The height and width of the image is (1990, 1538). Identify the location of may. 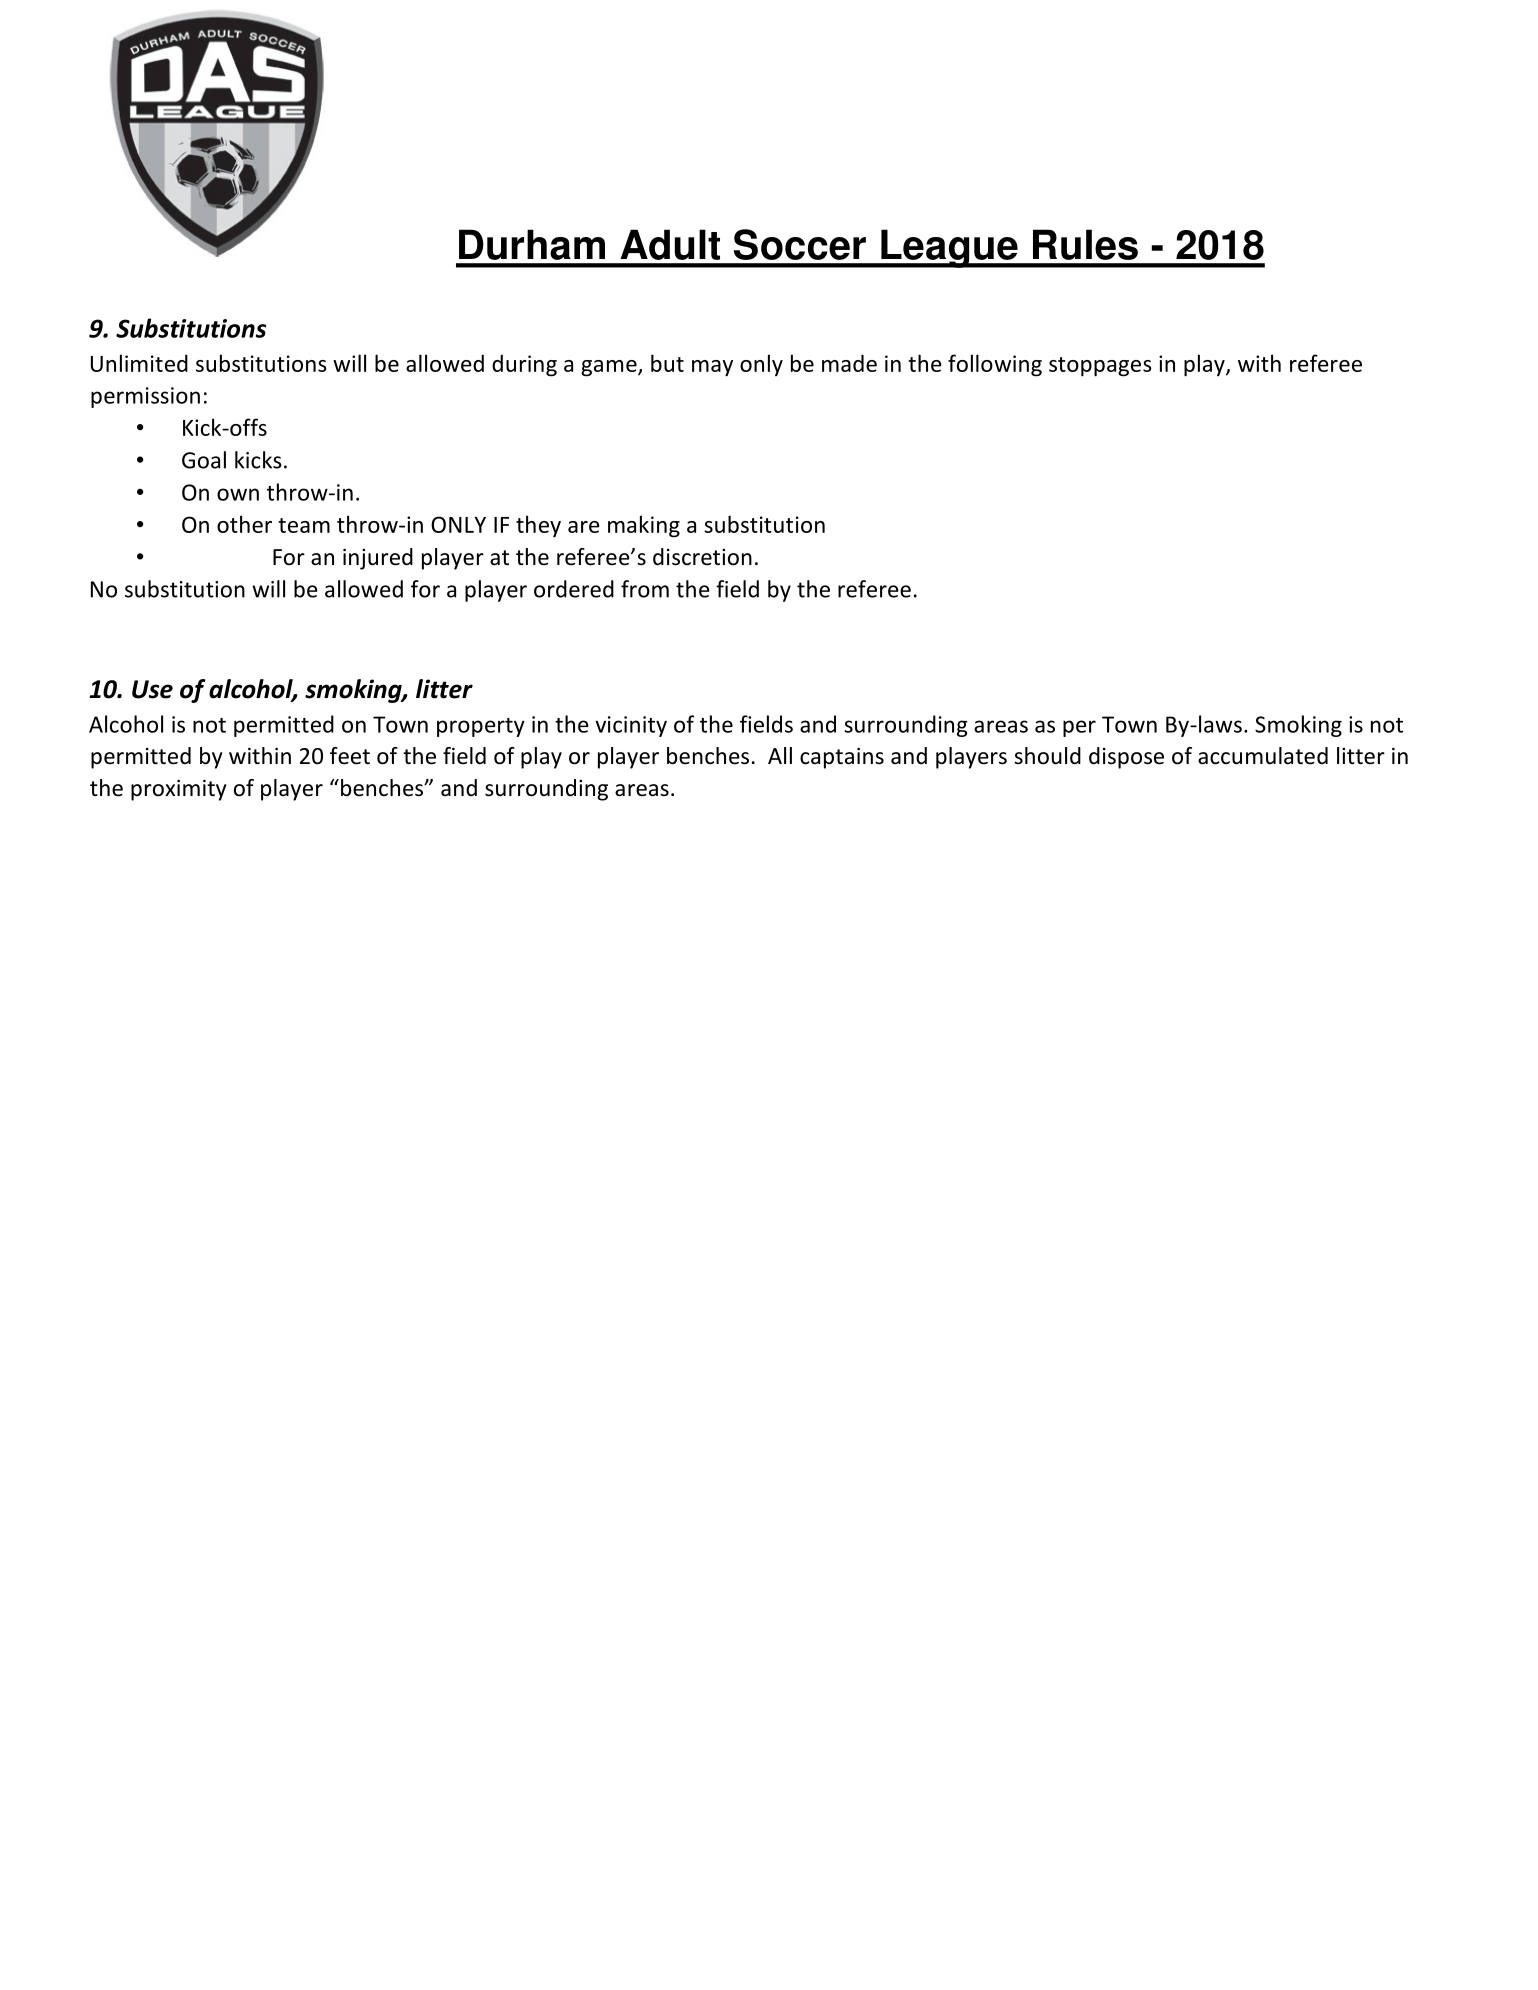
(712, 368).
